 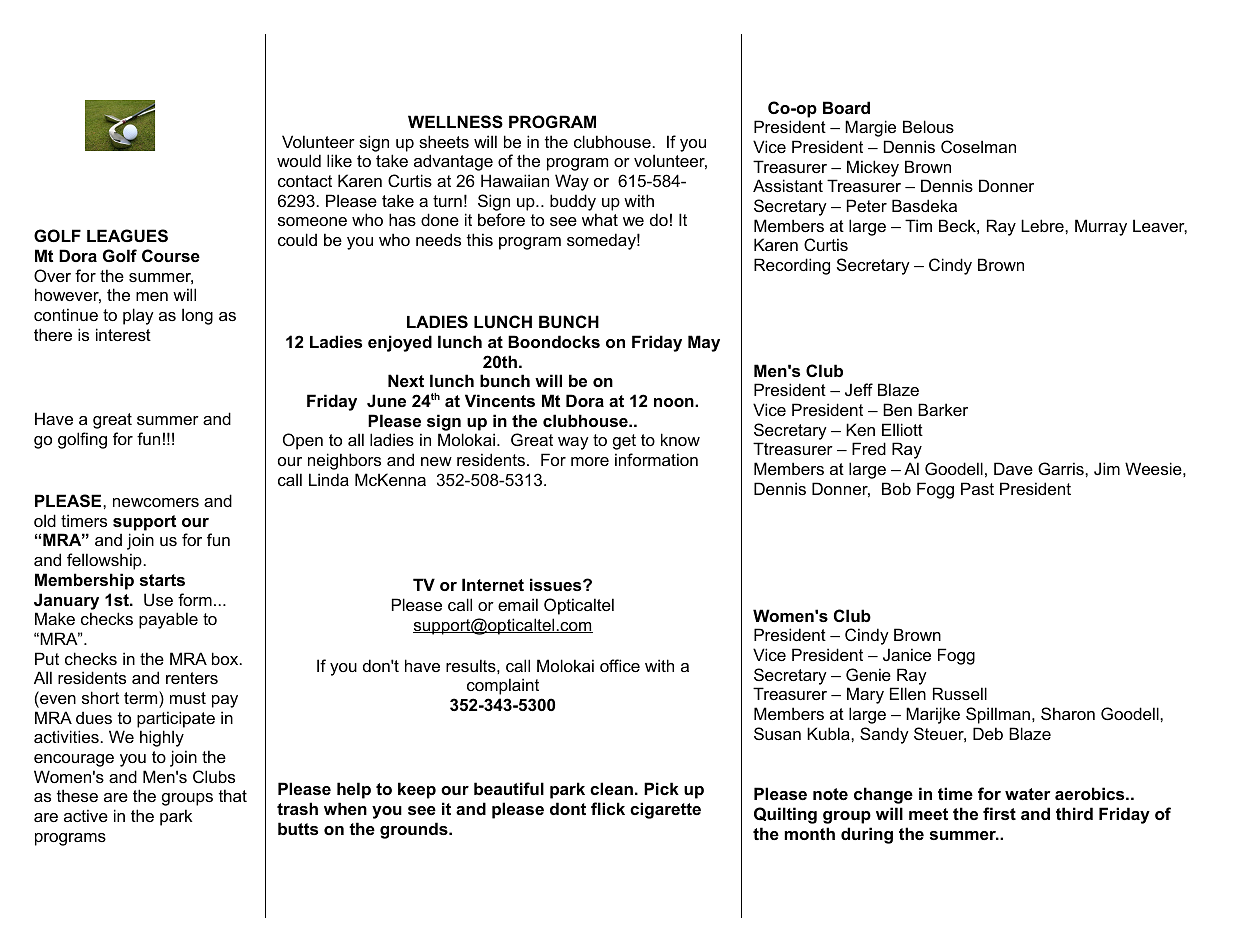 I want to click on renters, so click(x=192, y=678).
